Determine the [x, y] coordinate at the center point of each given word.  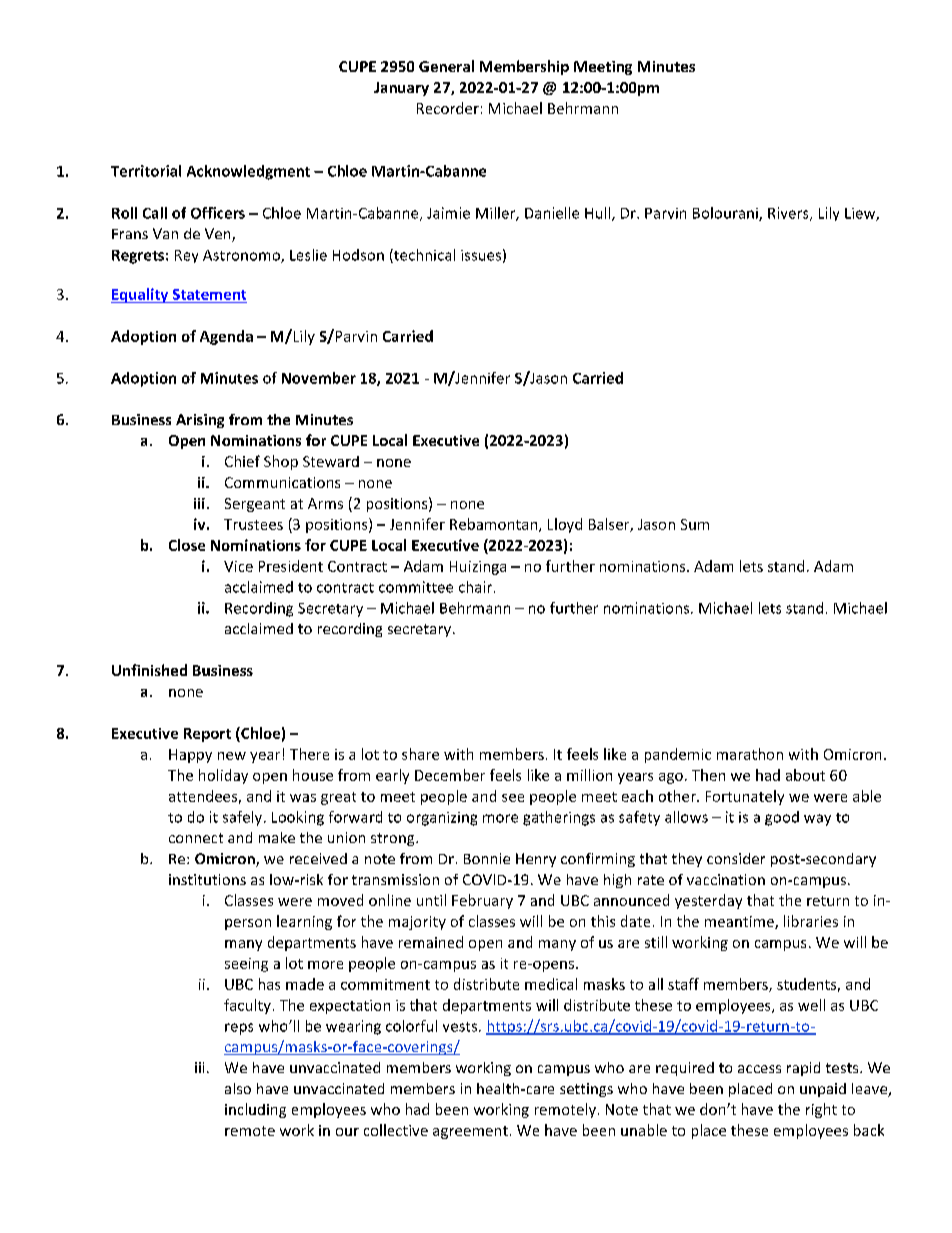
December [450, 775]
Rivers [789, 214]
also [238, 1088]
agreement [470, 1132]
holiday [223, 776]
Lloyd [565, 525]
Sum [695, 524]
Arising [200, 421]
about [805, 775]
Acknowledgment [248, 172]
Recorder [448, 108]
